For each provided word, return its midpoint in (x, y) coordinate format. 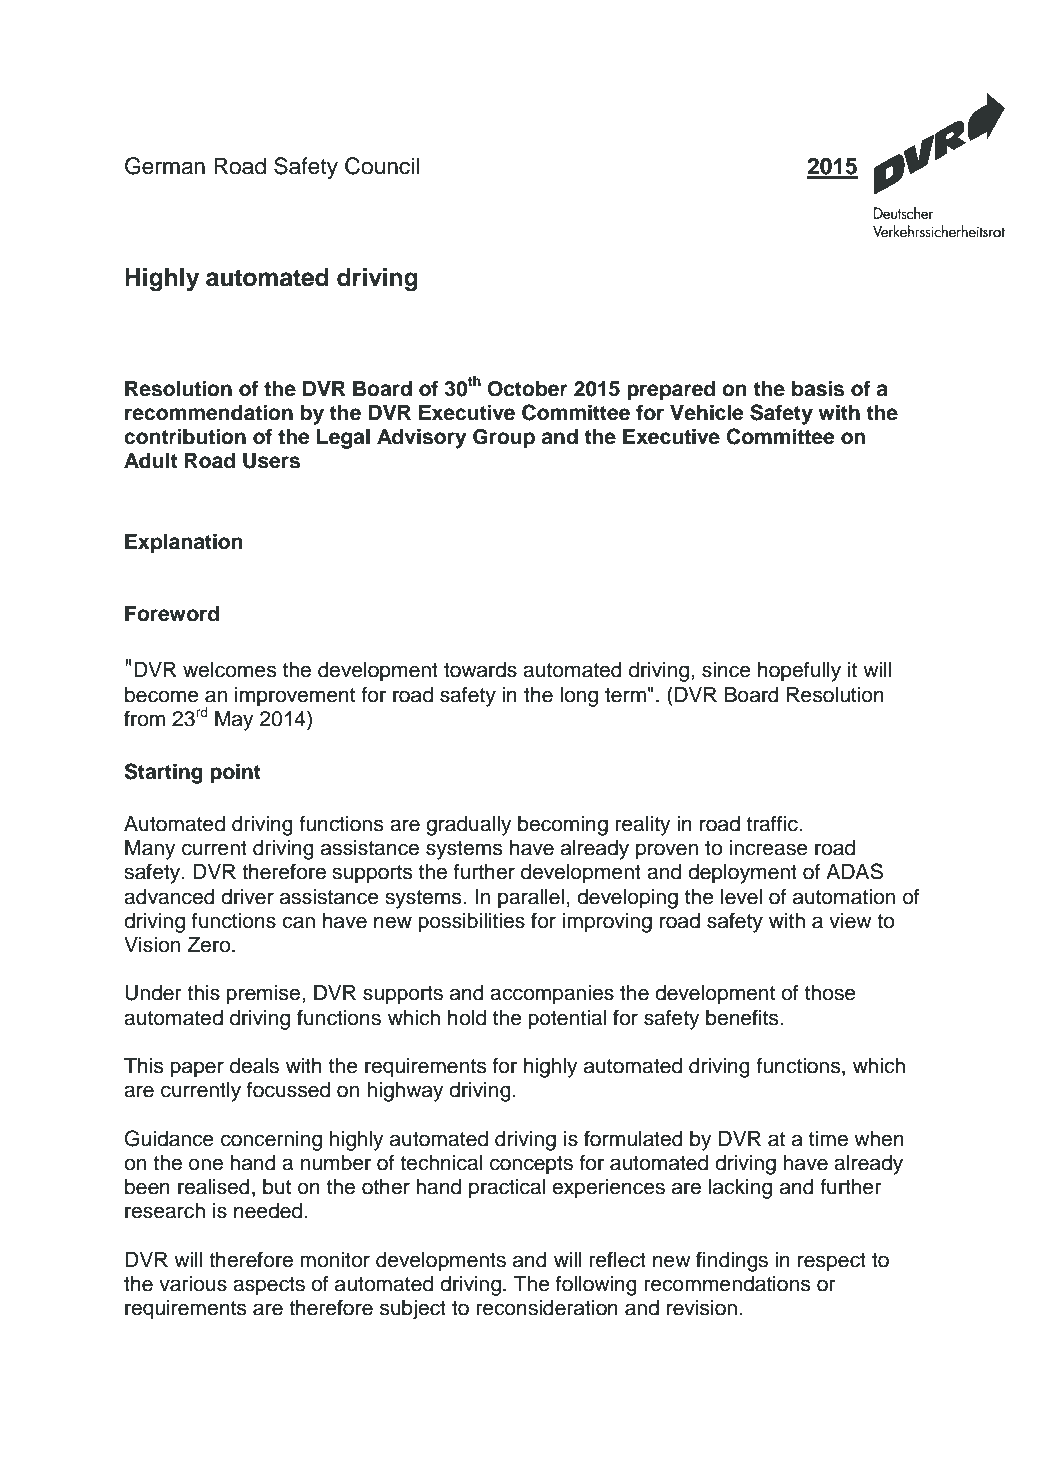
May (234, 721)
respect (832, 1262)
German (165, 166)
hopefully (799, 671)
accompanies (552, 995)
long (579, 697)
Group (504, 439)
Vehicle (707, 412)
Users (271, 461)
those (830, 993)
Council (382, 166)
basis (818, 388)
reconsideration (547, 1308)
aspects (269, 1286)
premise (263, 995)
